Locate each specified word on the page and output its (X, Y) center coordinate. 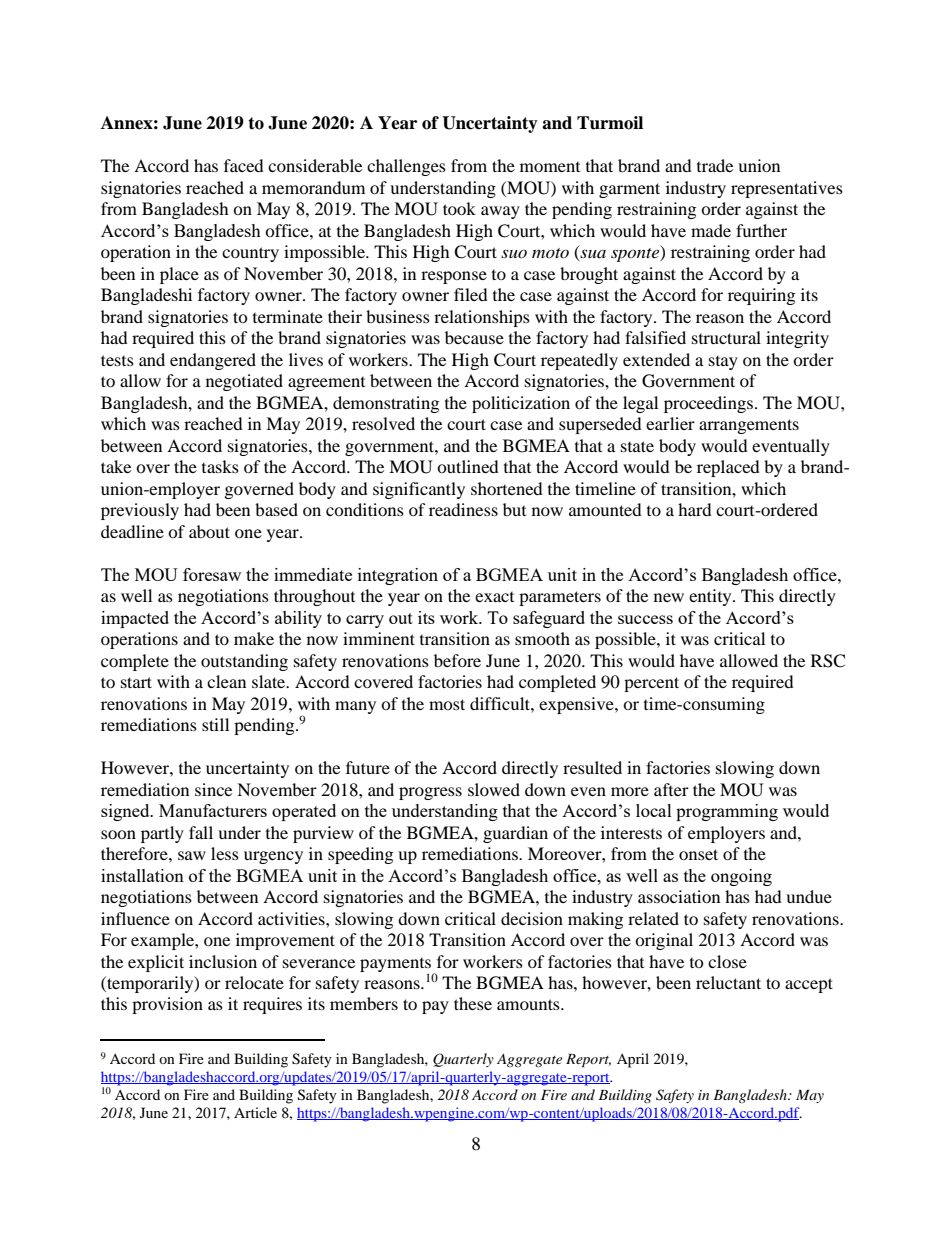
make (254, 638)
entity (711, 597)
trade (715, 165)
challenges (406, 167)
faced (244, 165)
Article (255, 1112)
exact (494, 597)
